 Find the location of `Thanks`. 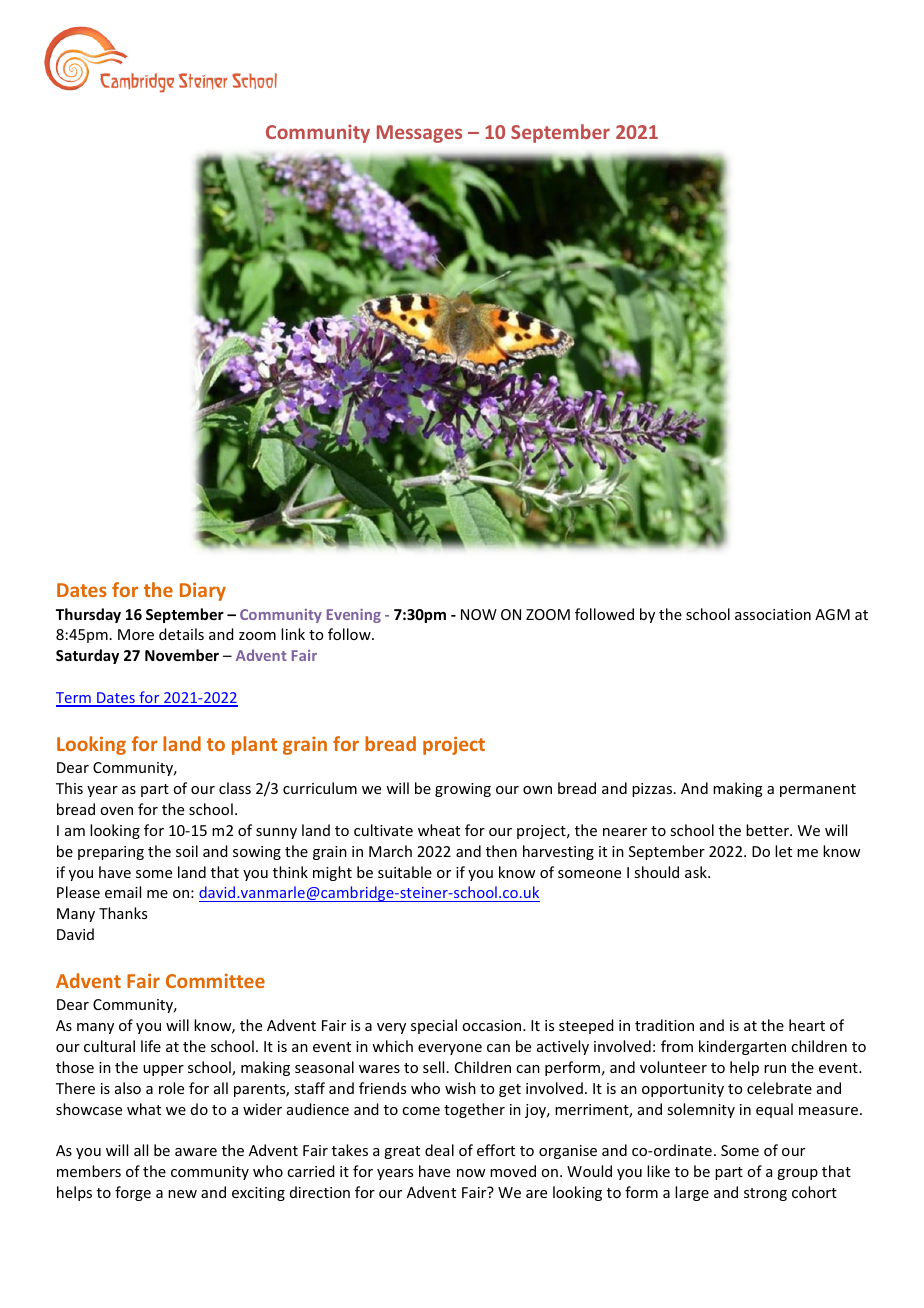

Thanks is located at coordinates (123, 913).
